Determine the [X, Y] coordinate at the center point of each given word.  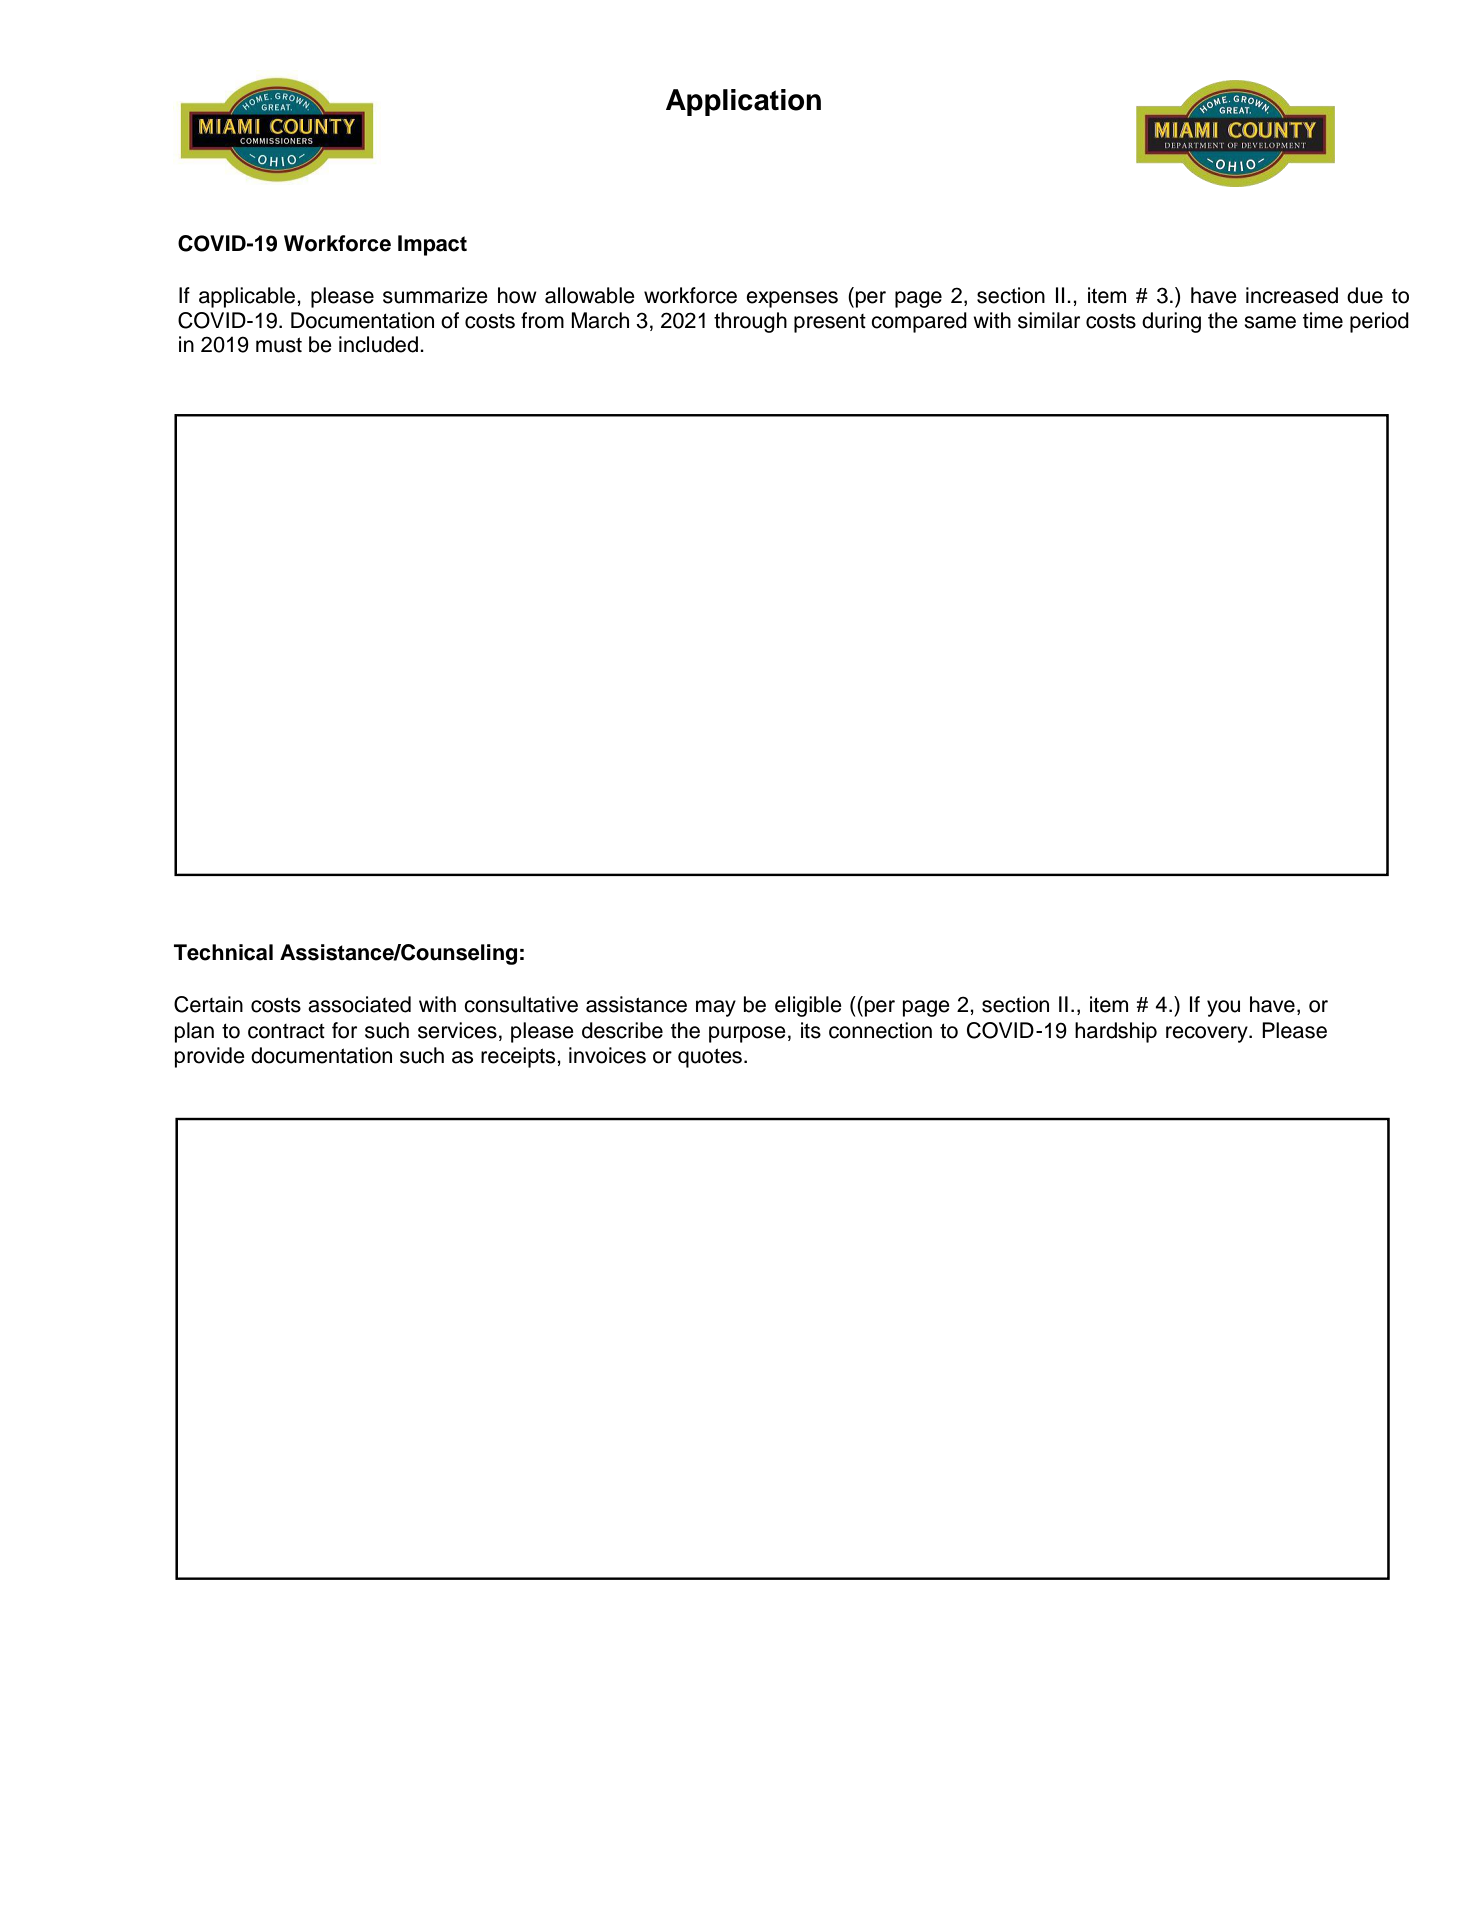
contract [286, 1031]
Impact [432, 245]
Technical [223, 952]
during [1171, 322]
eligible [808, 1006]
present [830, 323]
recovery [1208, 1034]
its [811, 1030]
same [1270, 322]
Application [743, 102]
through [750, 322]
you [1223, 1008]
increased [1292, 295]
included [378, 344]
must [279, 345]
